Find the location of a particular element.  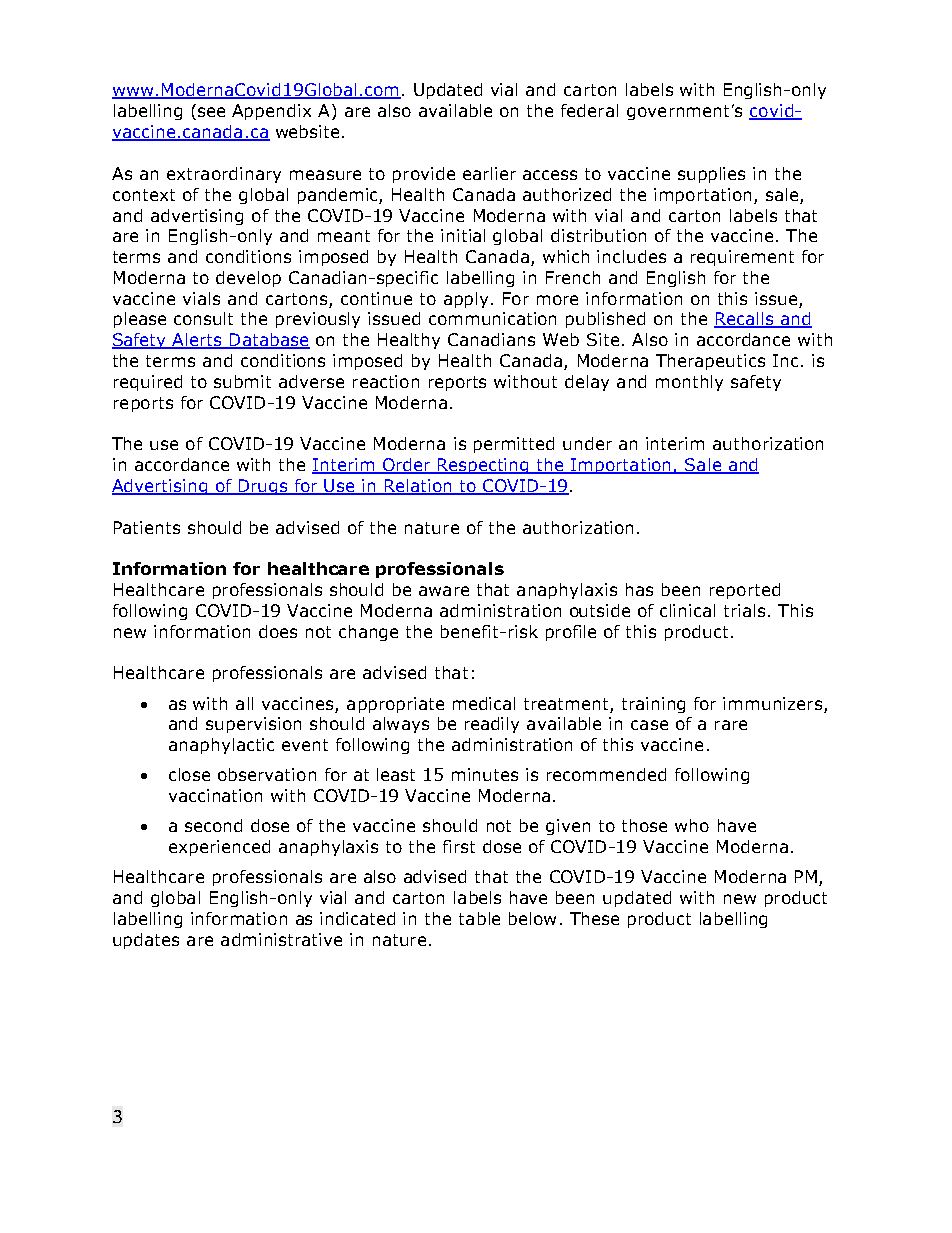

Relation is located at coordinates (418, 487).
